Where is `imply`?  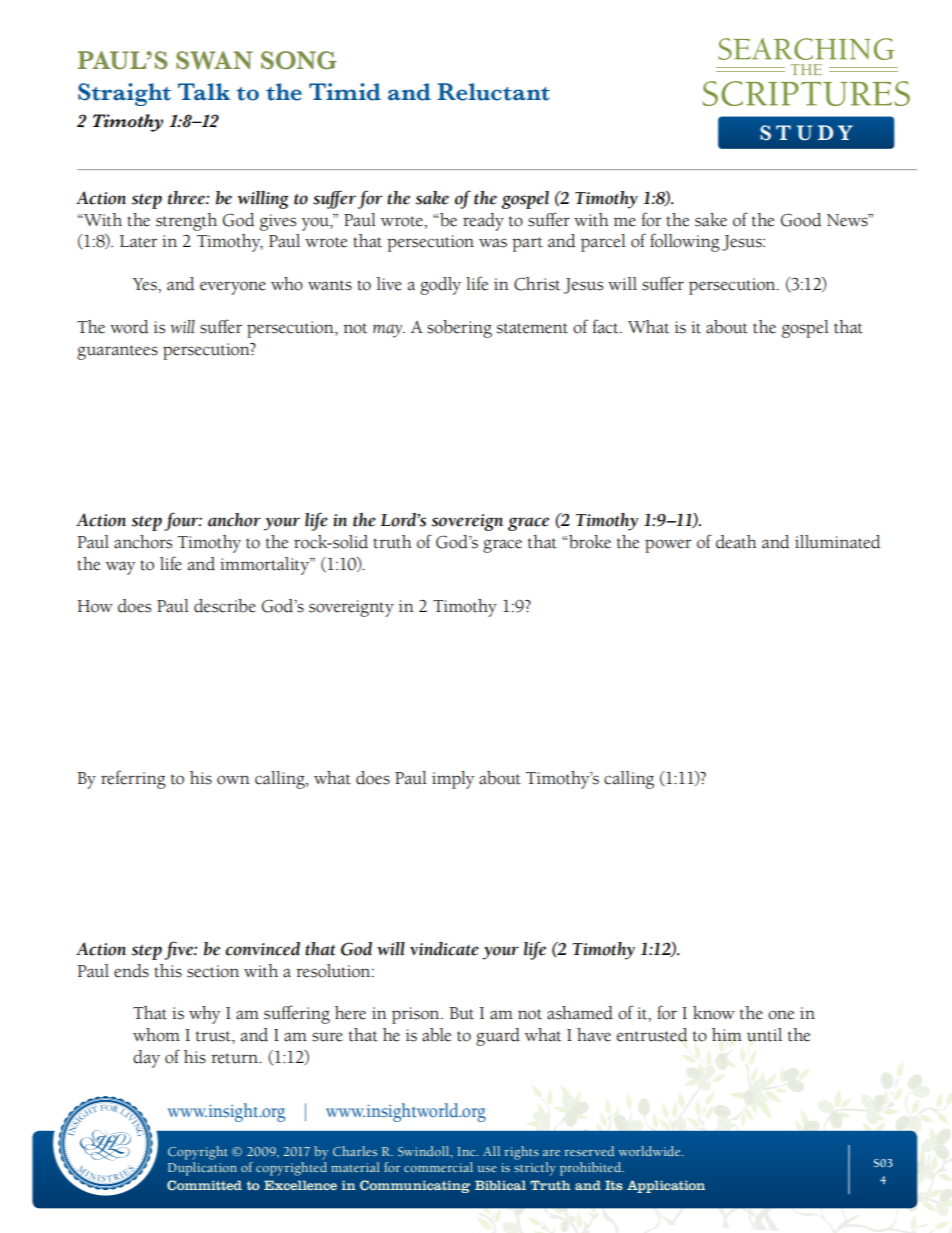
imply is located at coordinates (453, 780).
